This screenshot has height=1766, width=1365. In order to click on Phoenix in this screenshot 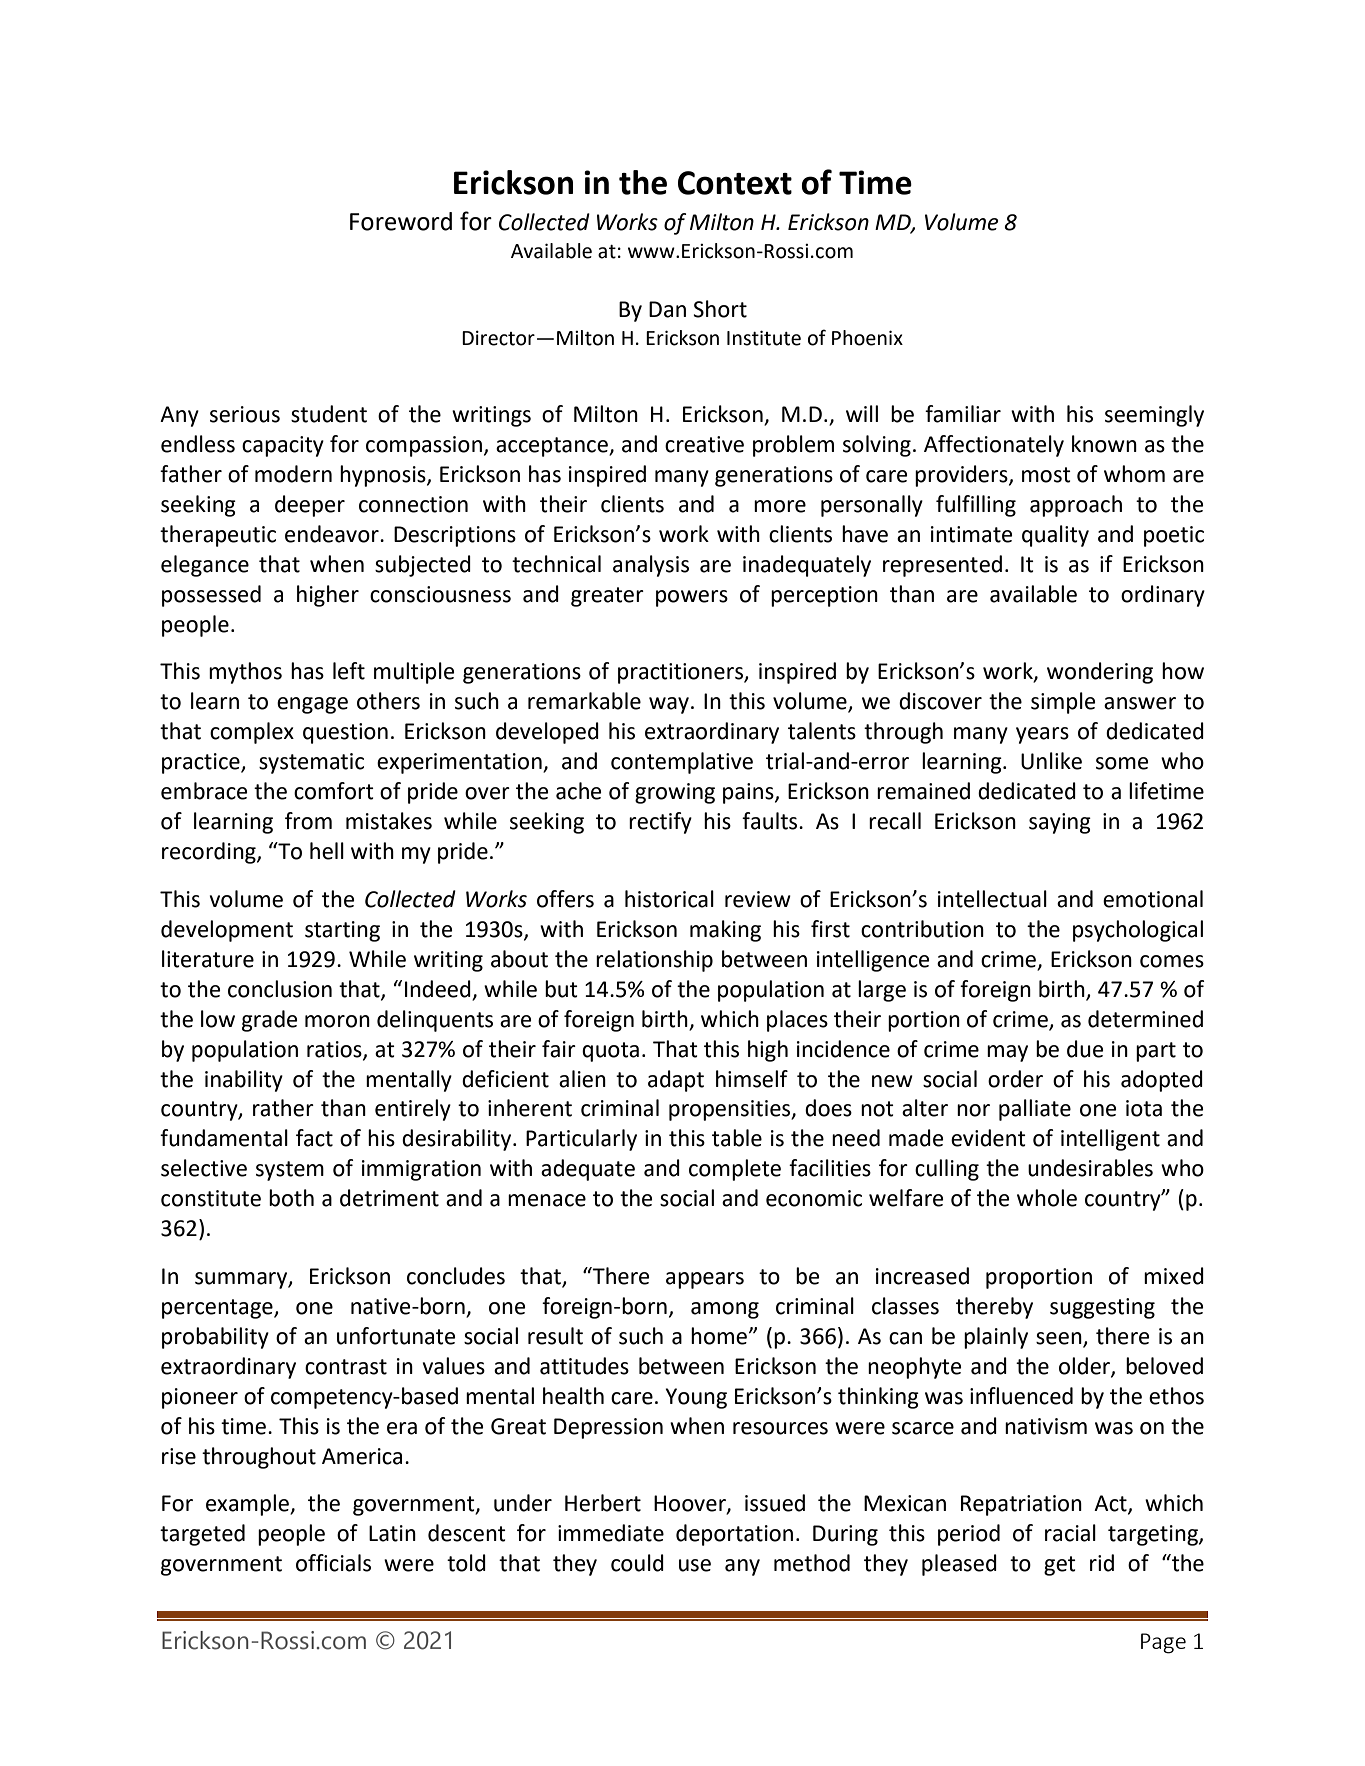, I will do `click(867, 338)`.
